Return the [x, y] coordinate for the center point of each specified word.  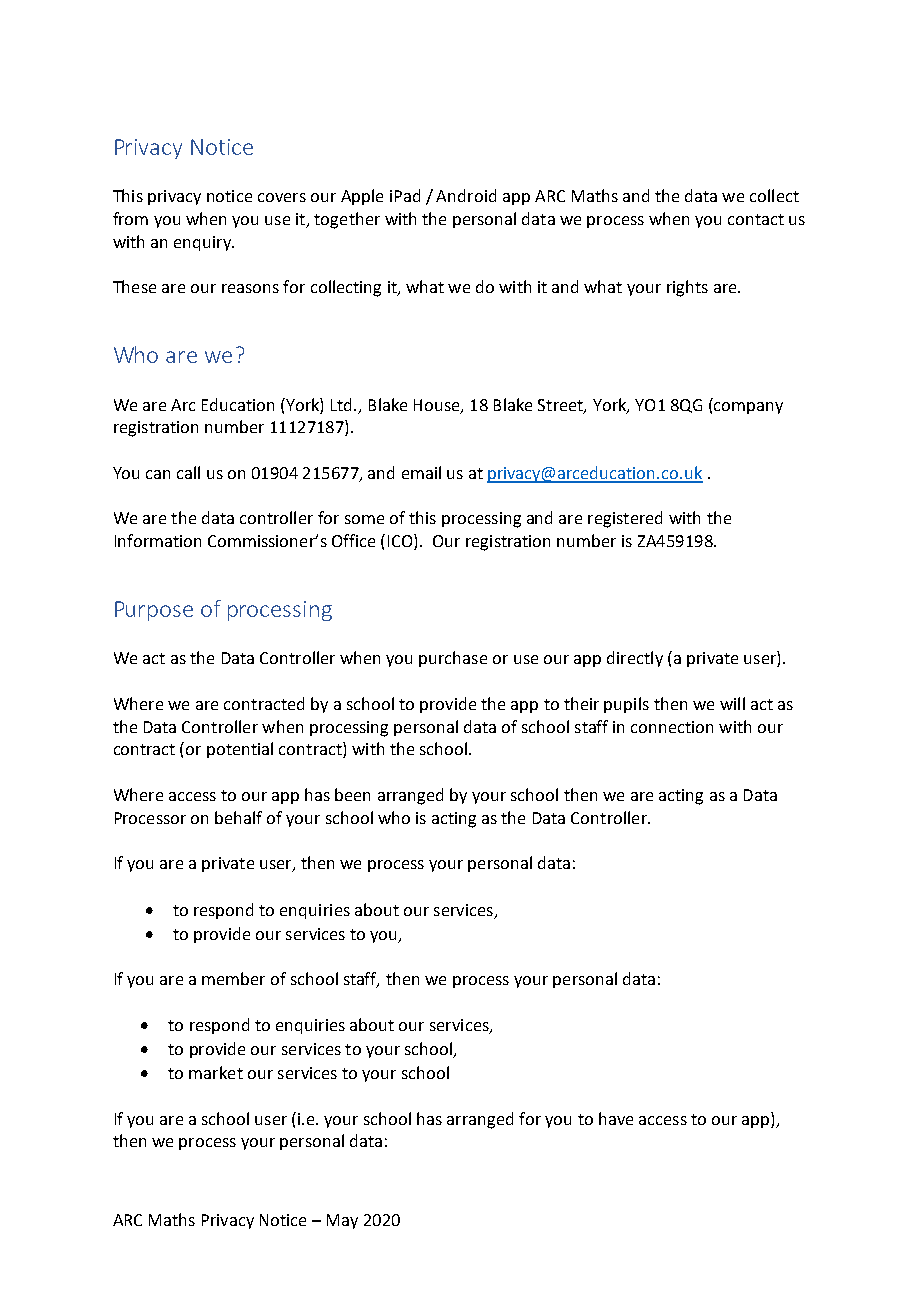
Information [158, 540]
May [342, 1221]
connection [672, 727]
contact [756, 219]
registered [625, 519]
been [352, 794]
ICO [401, 542]
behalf [238, 817]
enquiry [203, 243]
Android [466, 195]
